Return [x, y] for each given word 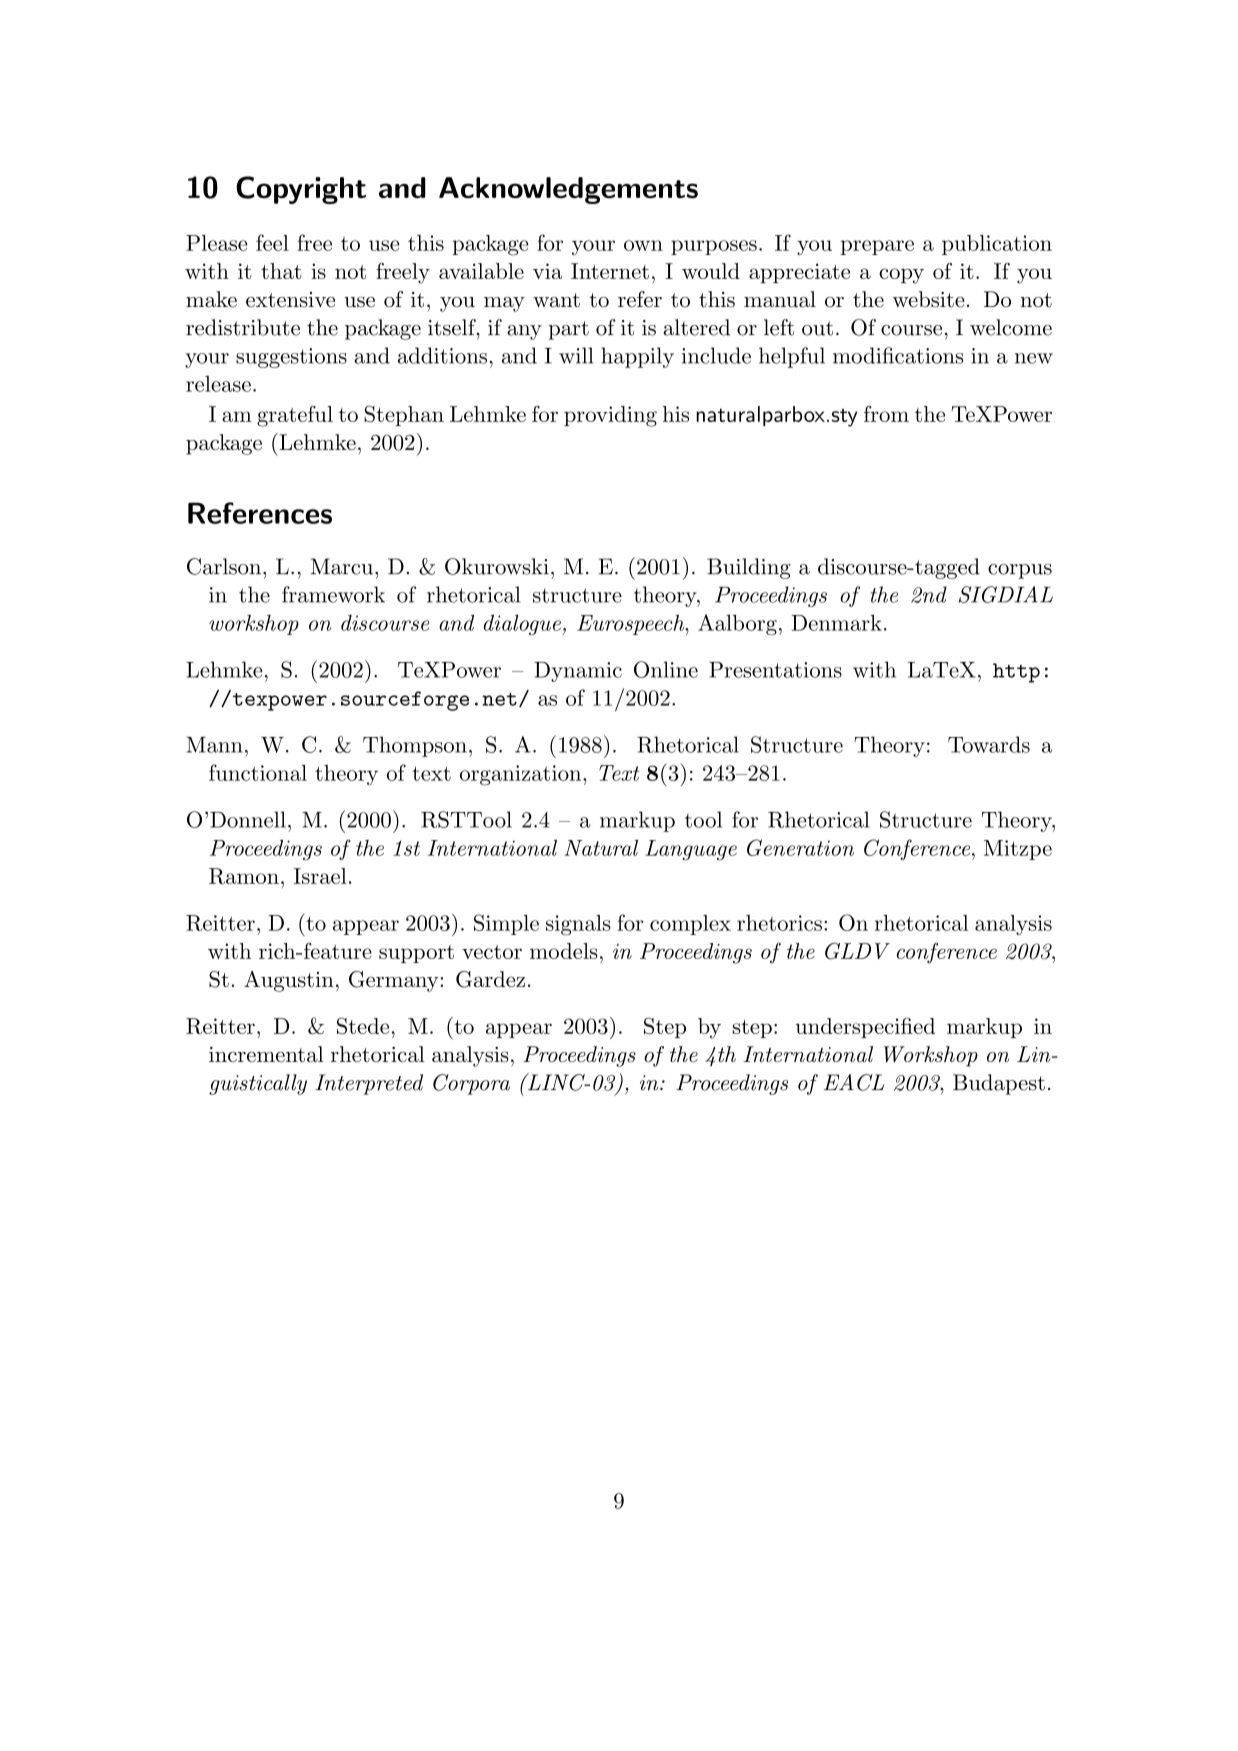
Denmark [836, 622]
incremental [266, 1054]
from [886, 413]
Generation [800, 847]
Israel [320, 876]
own [643, 245]
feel [272, 242]
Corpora [471, 1084]
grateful [295, 416]
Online [666, 669]
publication [997, 245]
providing [610, 416]
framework [333, 594]
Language [691, 850]
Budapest [999, 1084]
